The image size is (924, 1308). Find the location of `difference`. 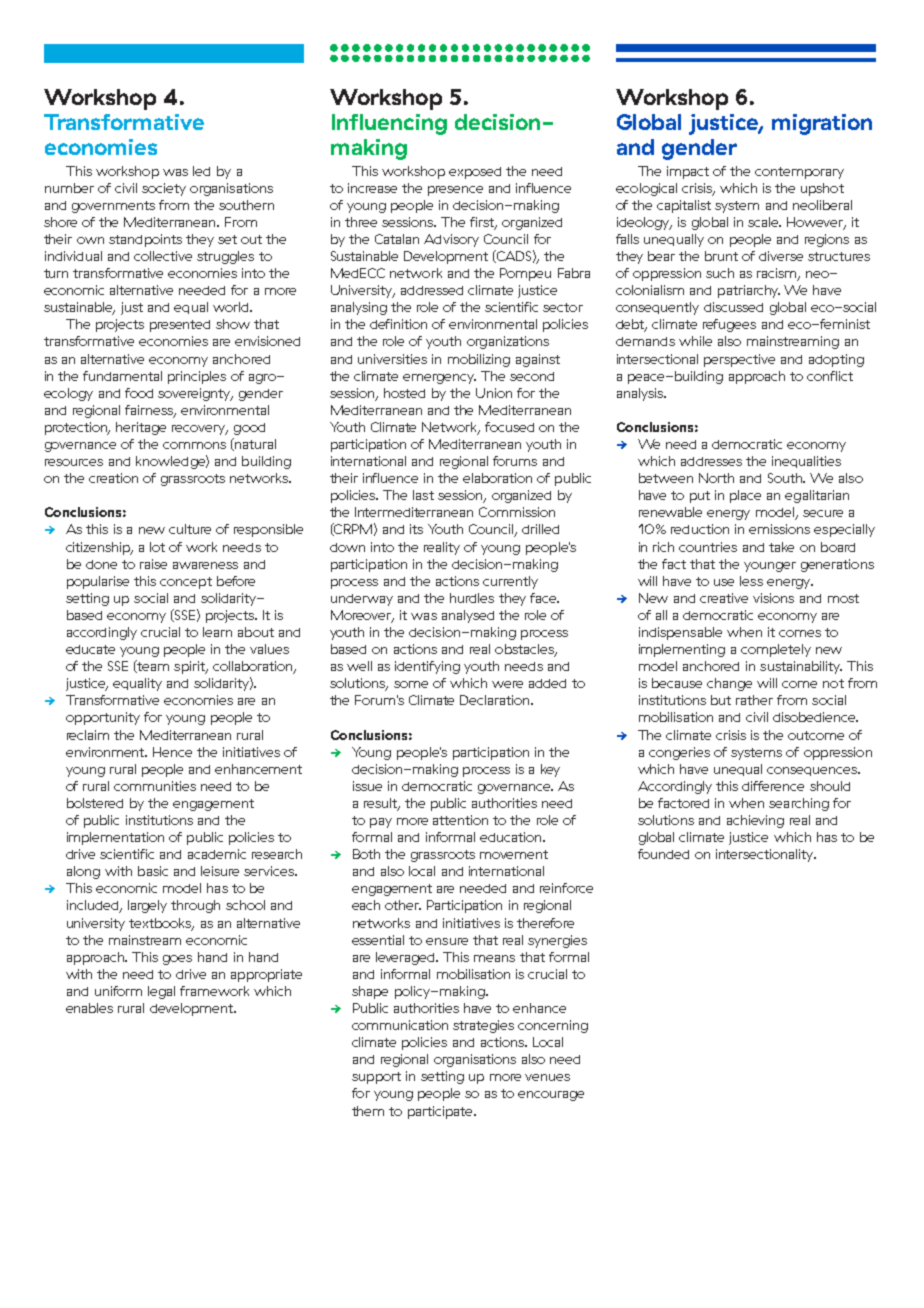

difference is located at coordinates (773, 786).
